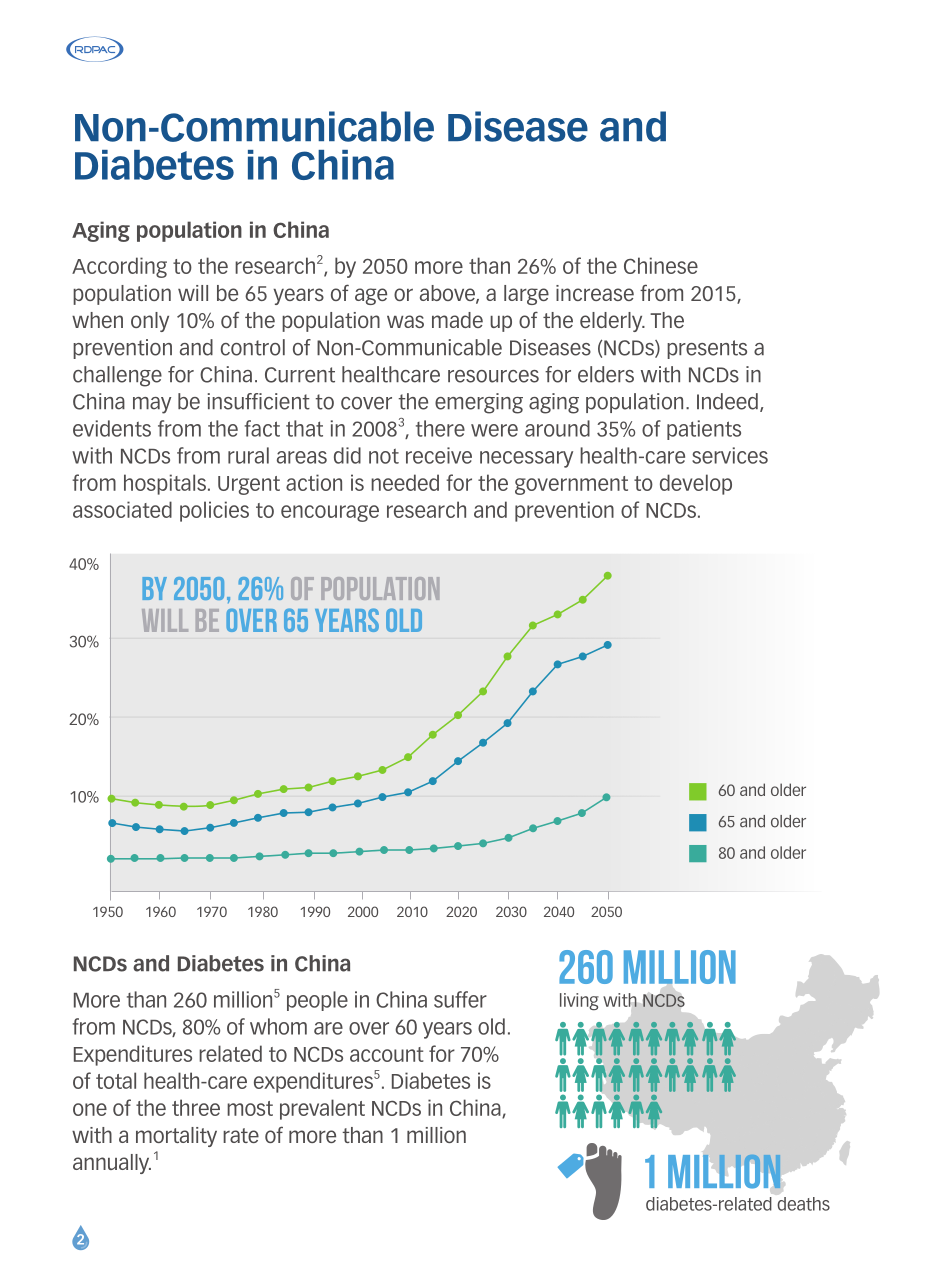 This screenshot has height=1288, width=949. I want to click on mortality, so click(176, 1137).
